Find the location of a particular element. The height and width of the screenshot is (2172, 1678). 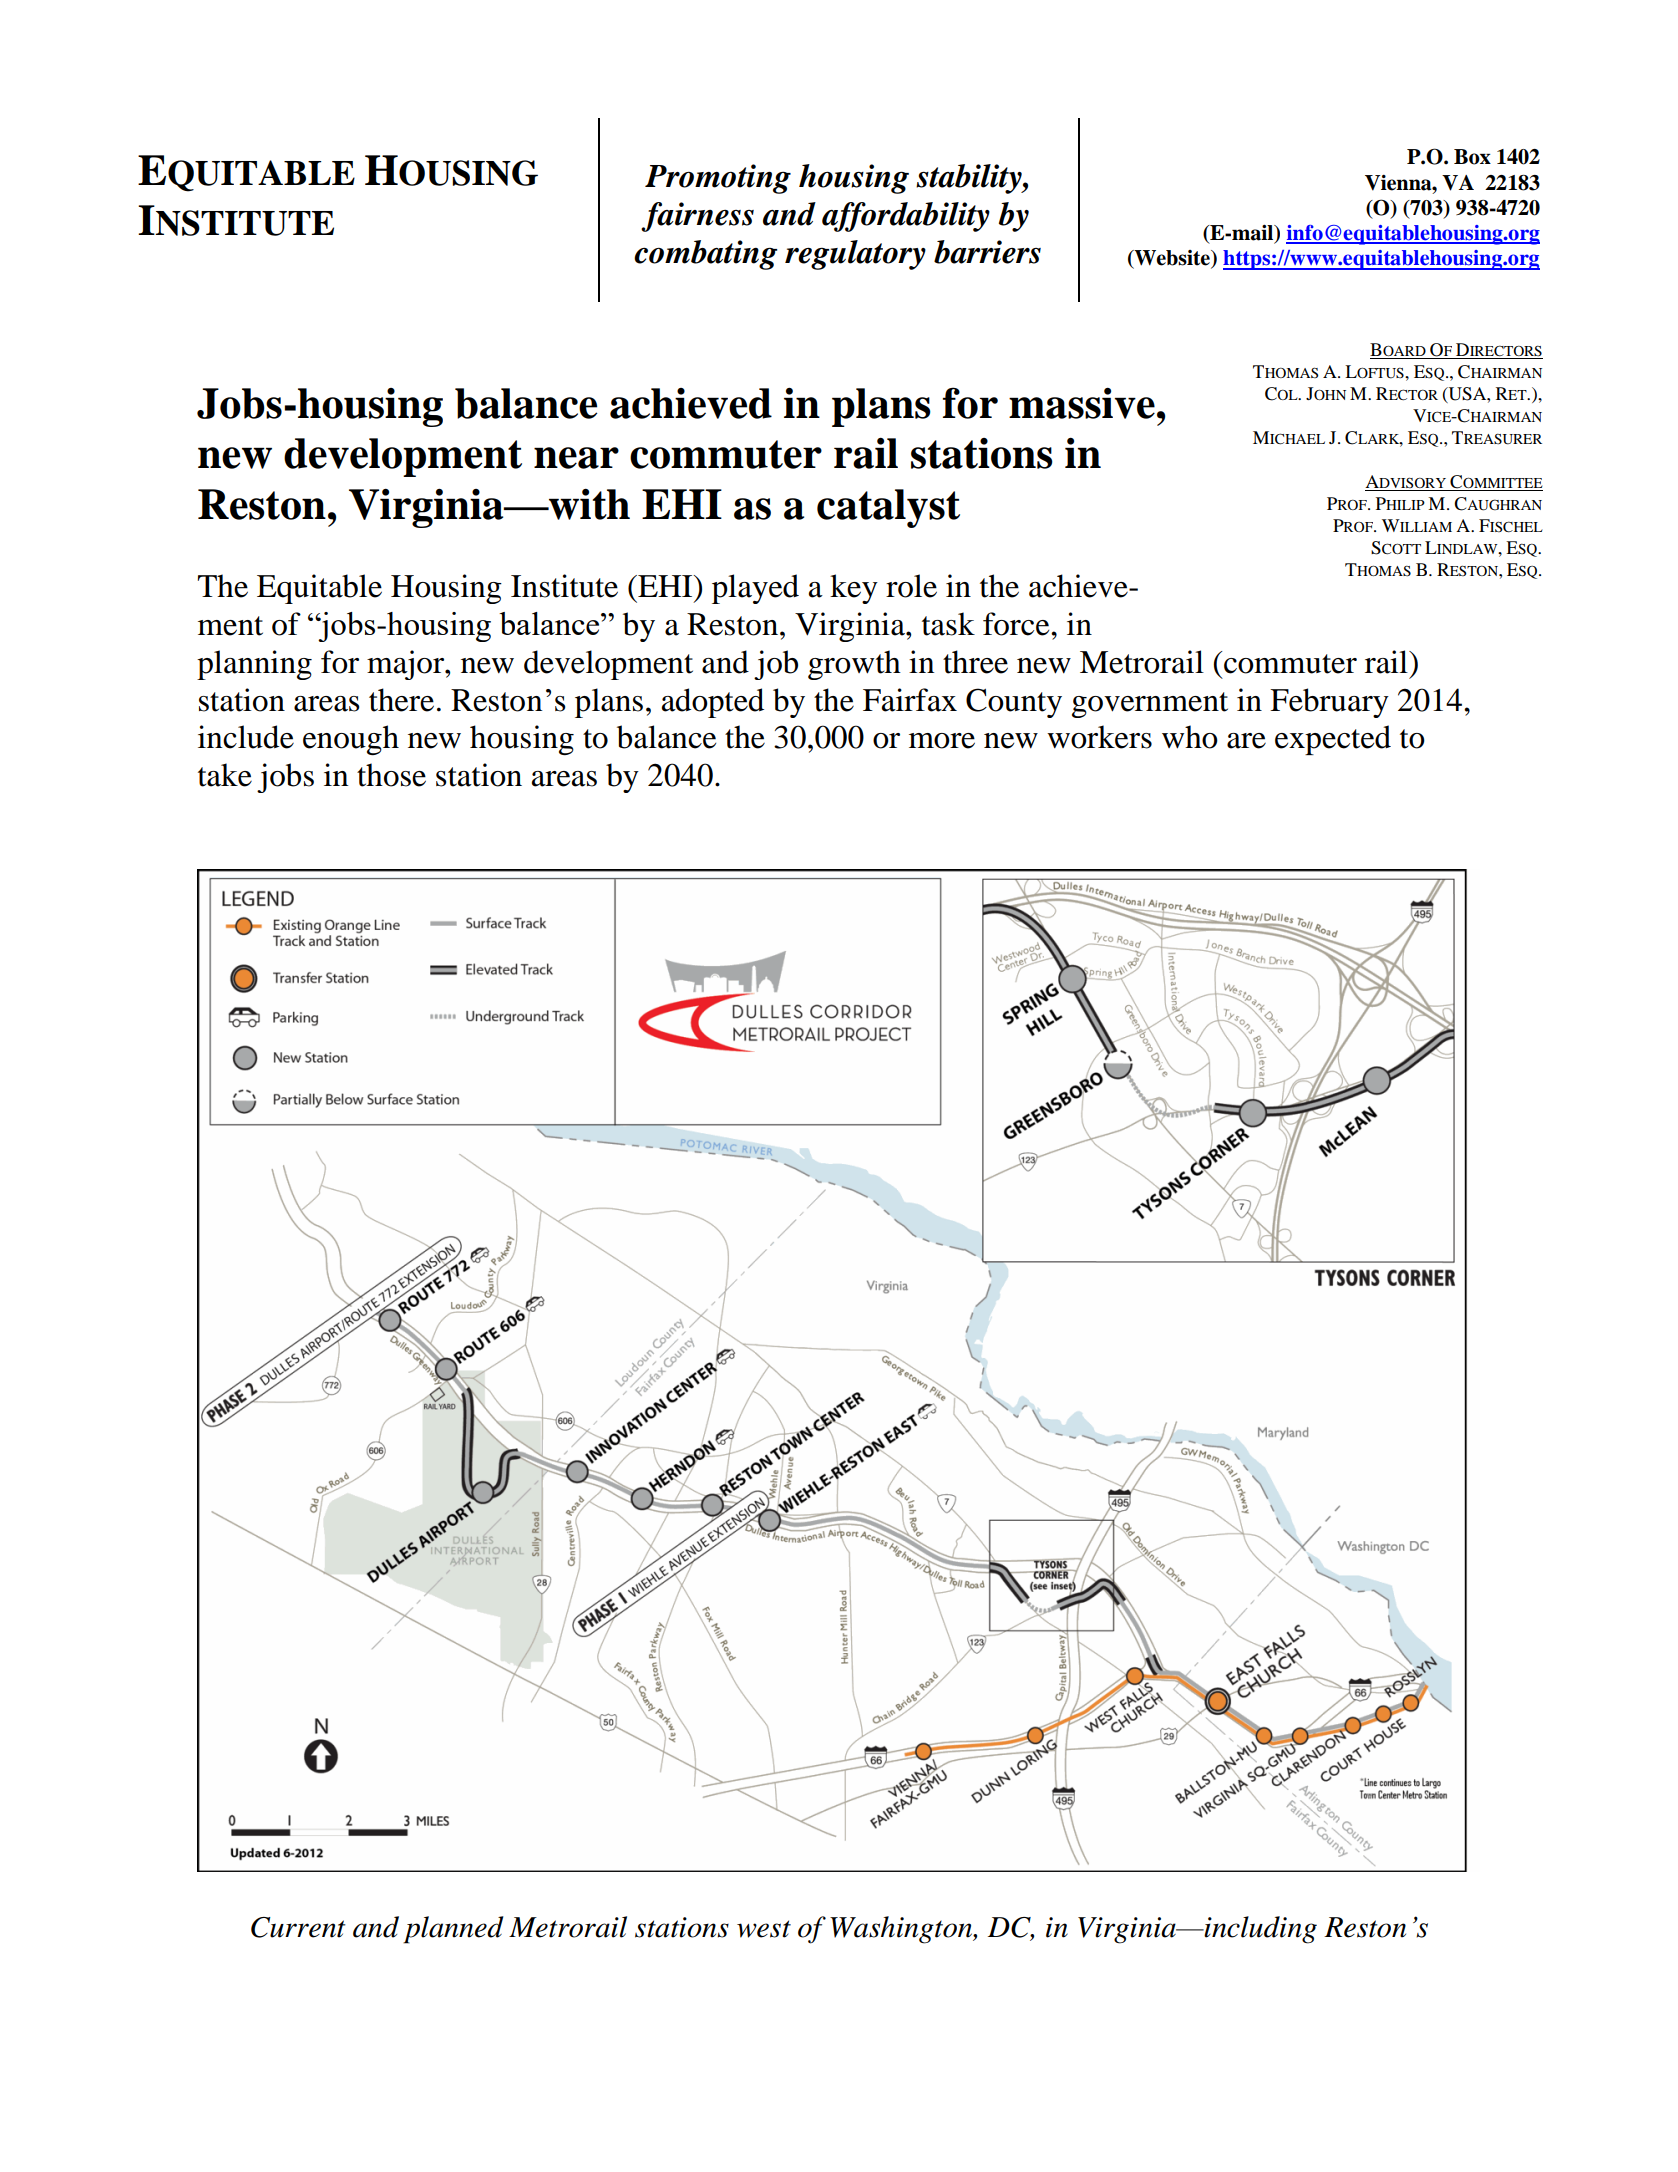

more is located at coordinates (942, 741).
